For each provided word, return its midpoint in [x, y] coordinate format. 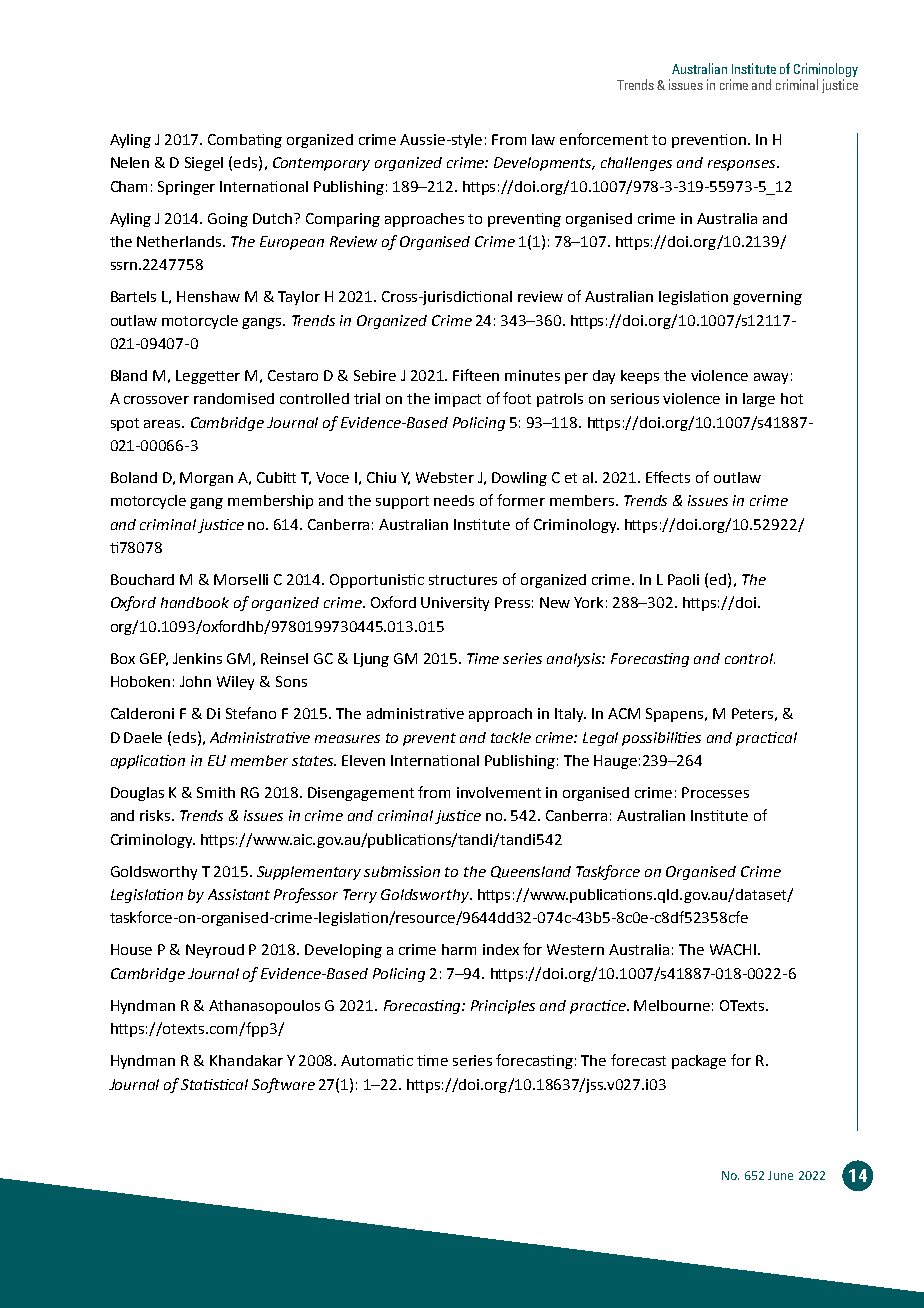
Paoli [683, 579]
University [455, 604]
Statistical [214, 1084]
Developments [544, 164]
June [780, 1175]
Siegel [204, 164]
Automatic [377, 1060]
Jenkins [197, 658]
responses [743, 165]
